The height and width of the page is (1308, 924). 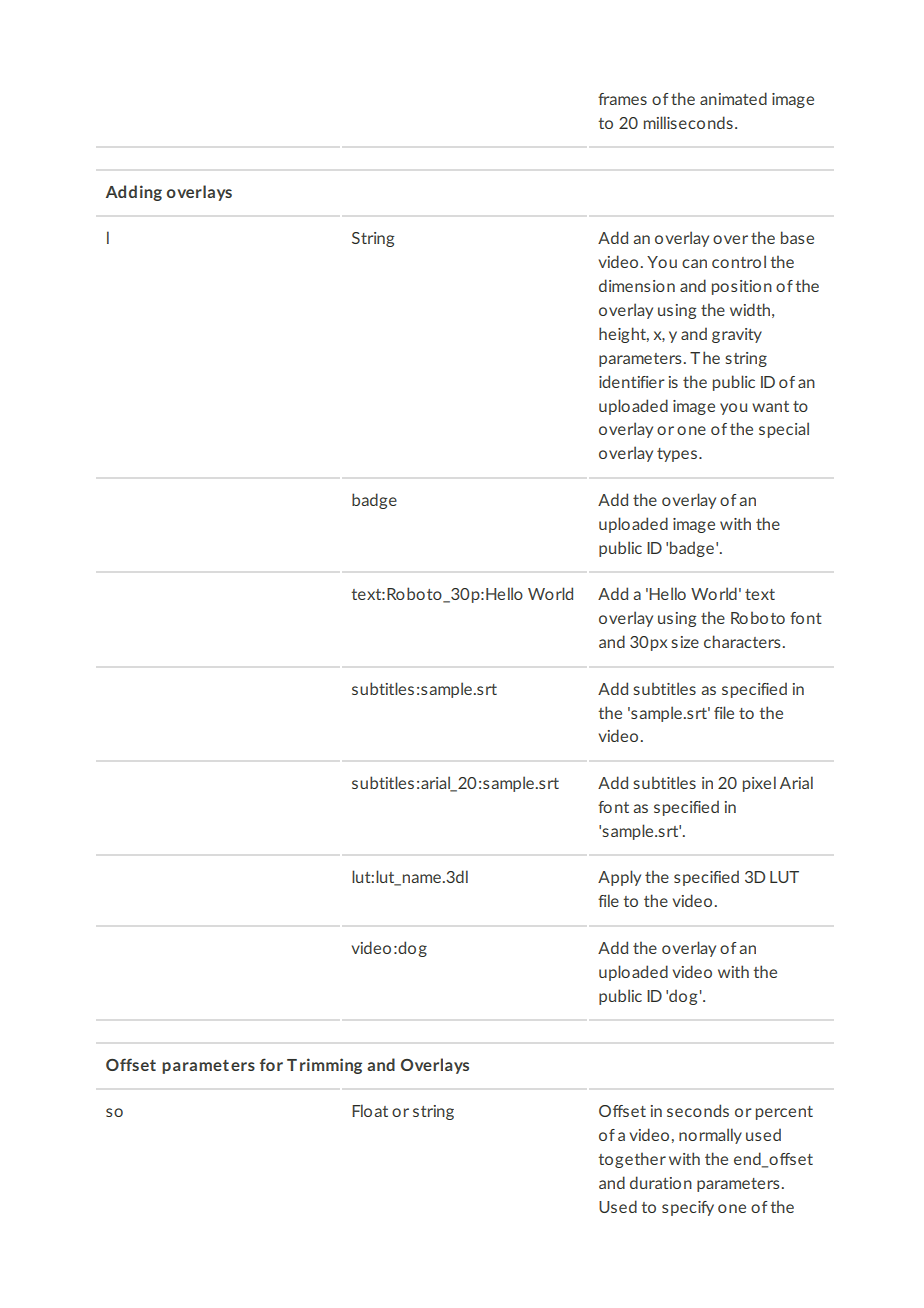 What do you see at coordinates (622, 99) in the page?
I see `frames` at bounding box center [622, 99].
